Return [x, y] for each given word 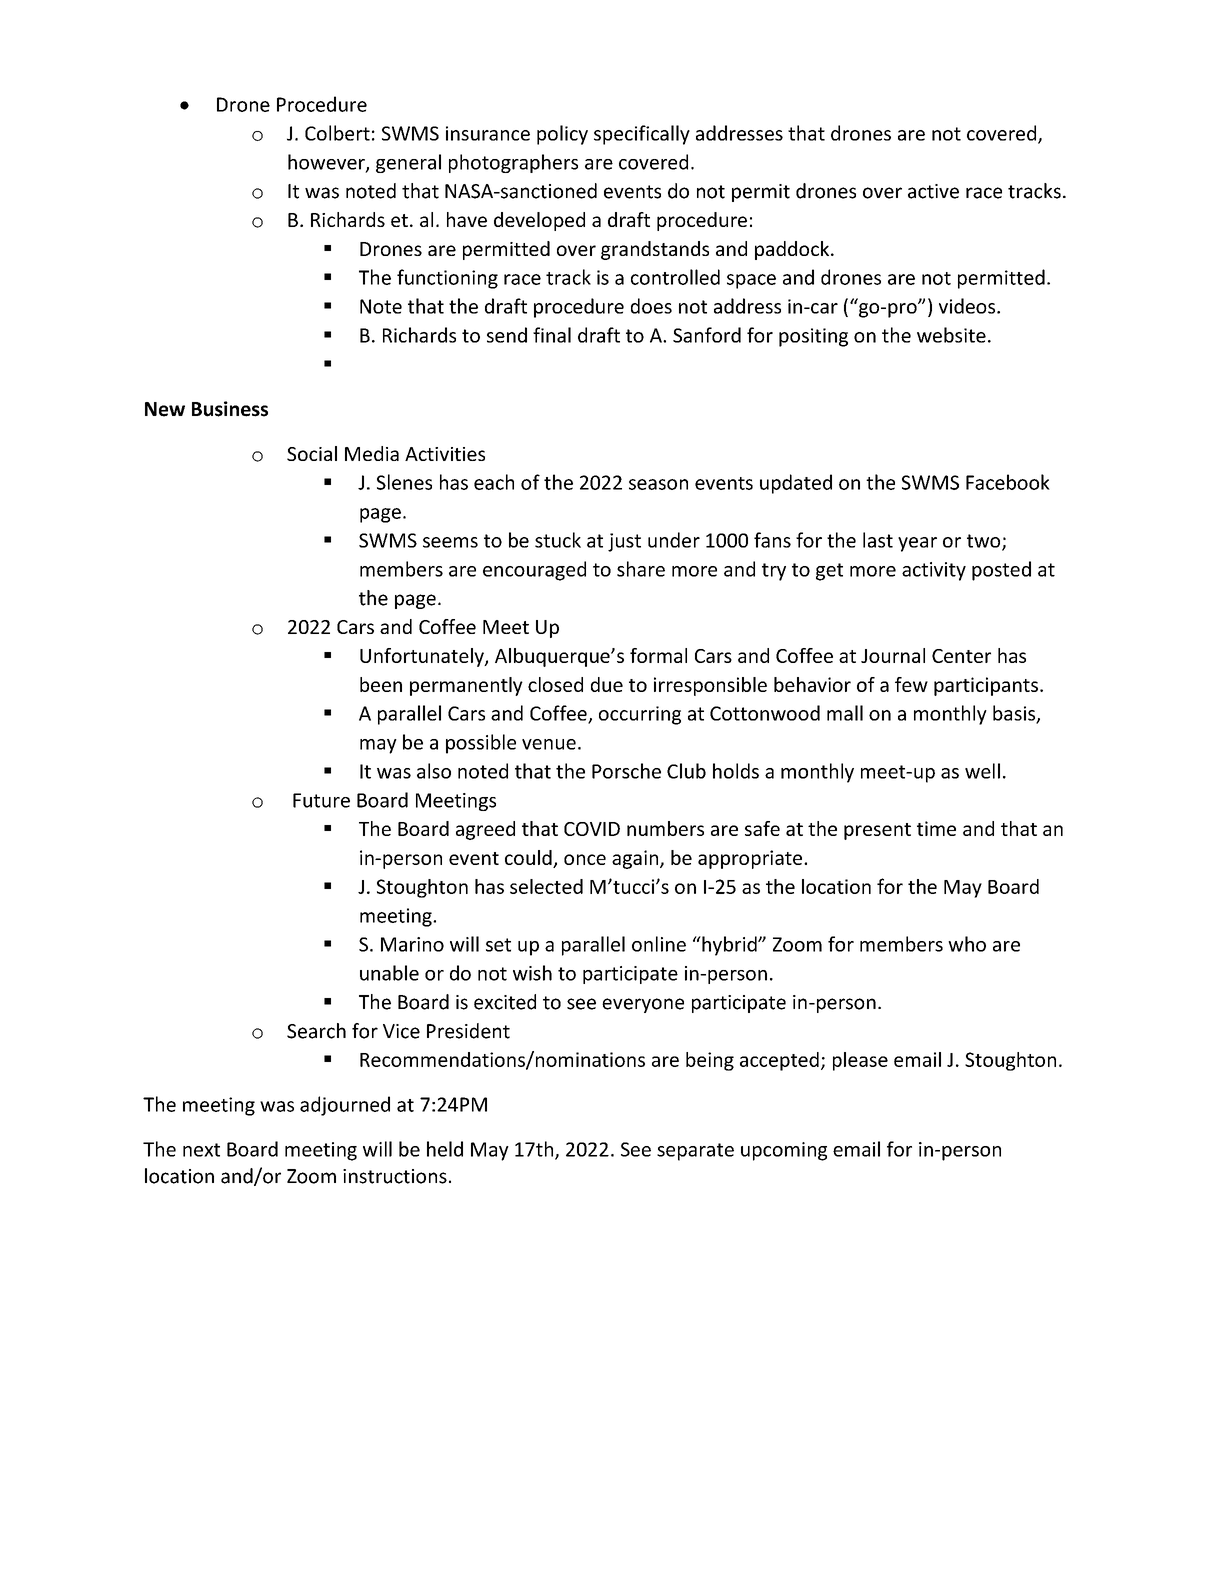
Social [312, 453]
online [659, 944]
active [933, 191]
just [624, 542]
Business [230, 409]
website [951, 335]
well [982, 771]
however [327, 163]
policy [562, 135]
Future [321, 800]
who [967, 944]
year [917, 544]
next [201, 1150]
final [552, 335]
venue [549, 744]
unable [389, 973]
